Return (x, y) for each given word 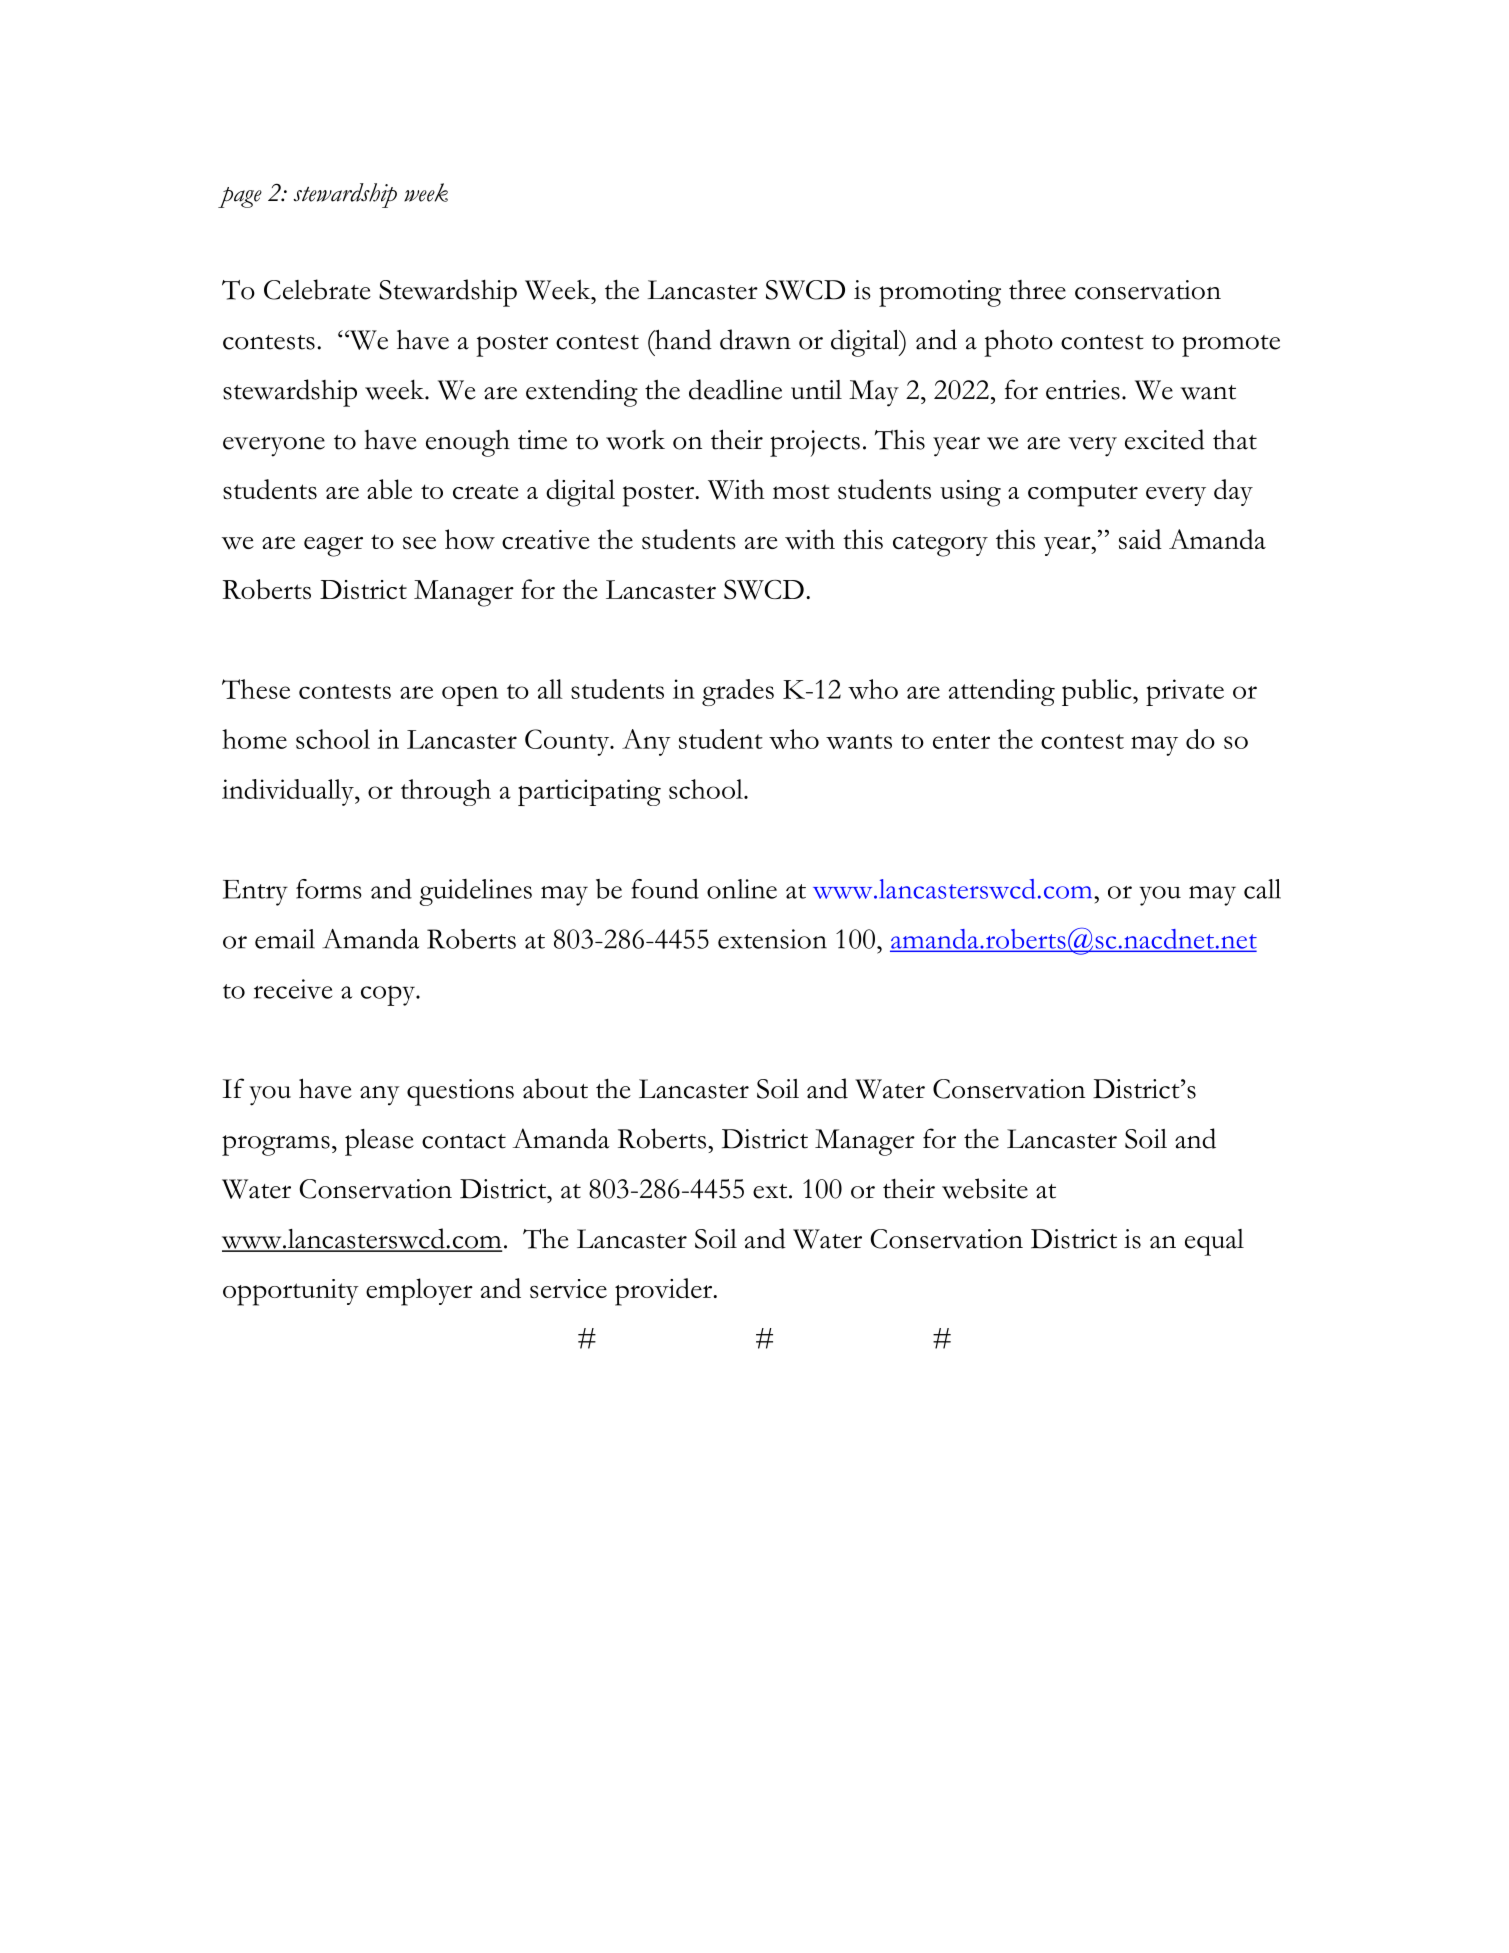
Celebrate (317, 289)
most (801, 492)
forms (329, 889)
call (1262, 889)
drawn (755, 339)
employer (419, 1292)
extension (772, 939)
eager (333, 546)
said (1140, 539)
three (1037, 290)
